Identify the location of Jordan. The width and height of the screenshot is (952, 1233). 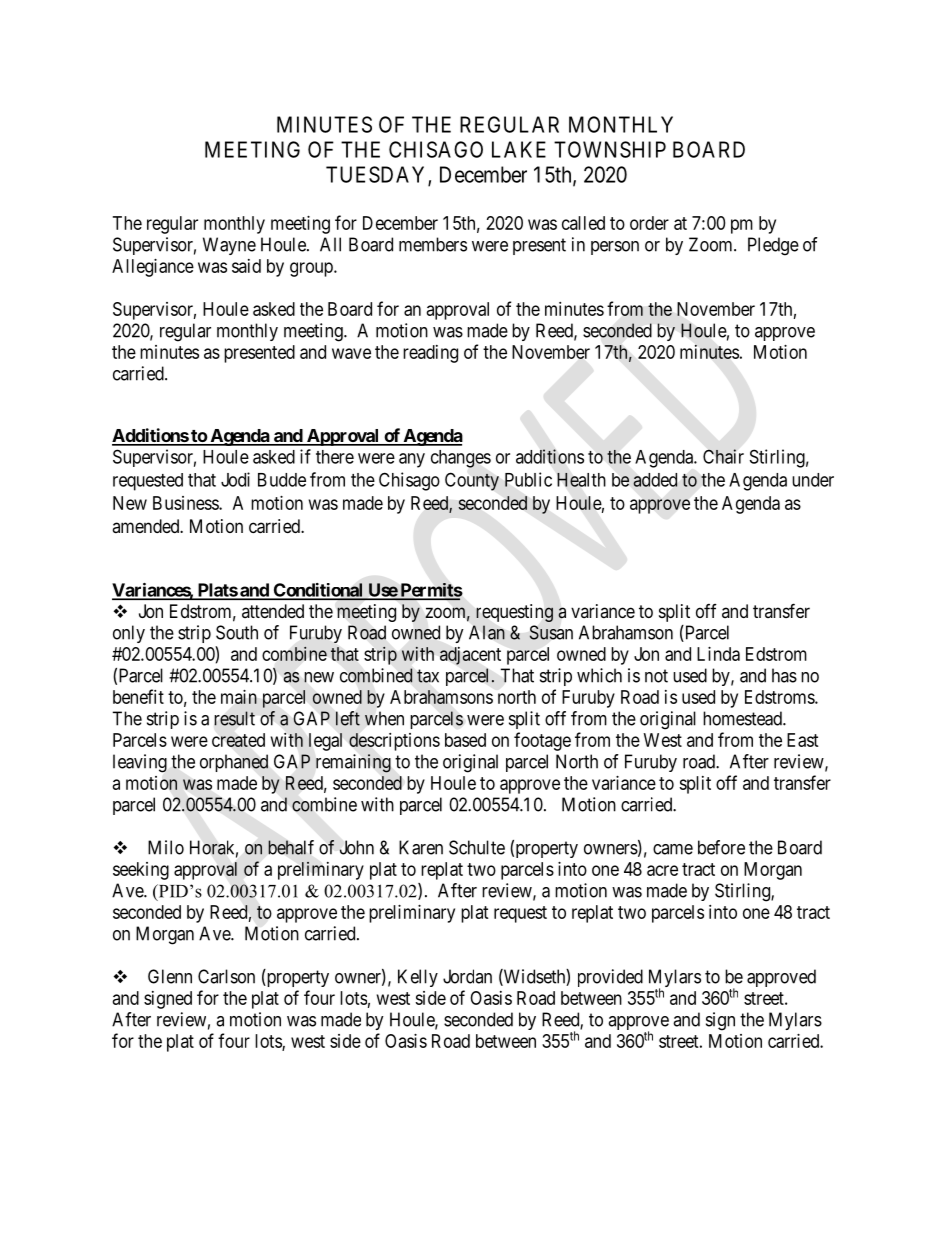
(467, 976).
